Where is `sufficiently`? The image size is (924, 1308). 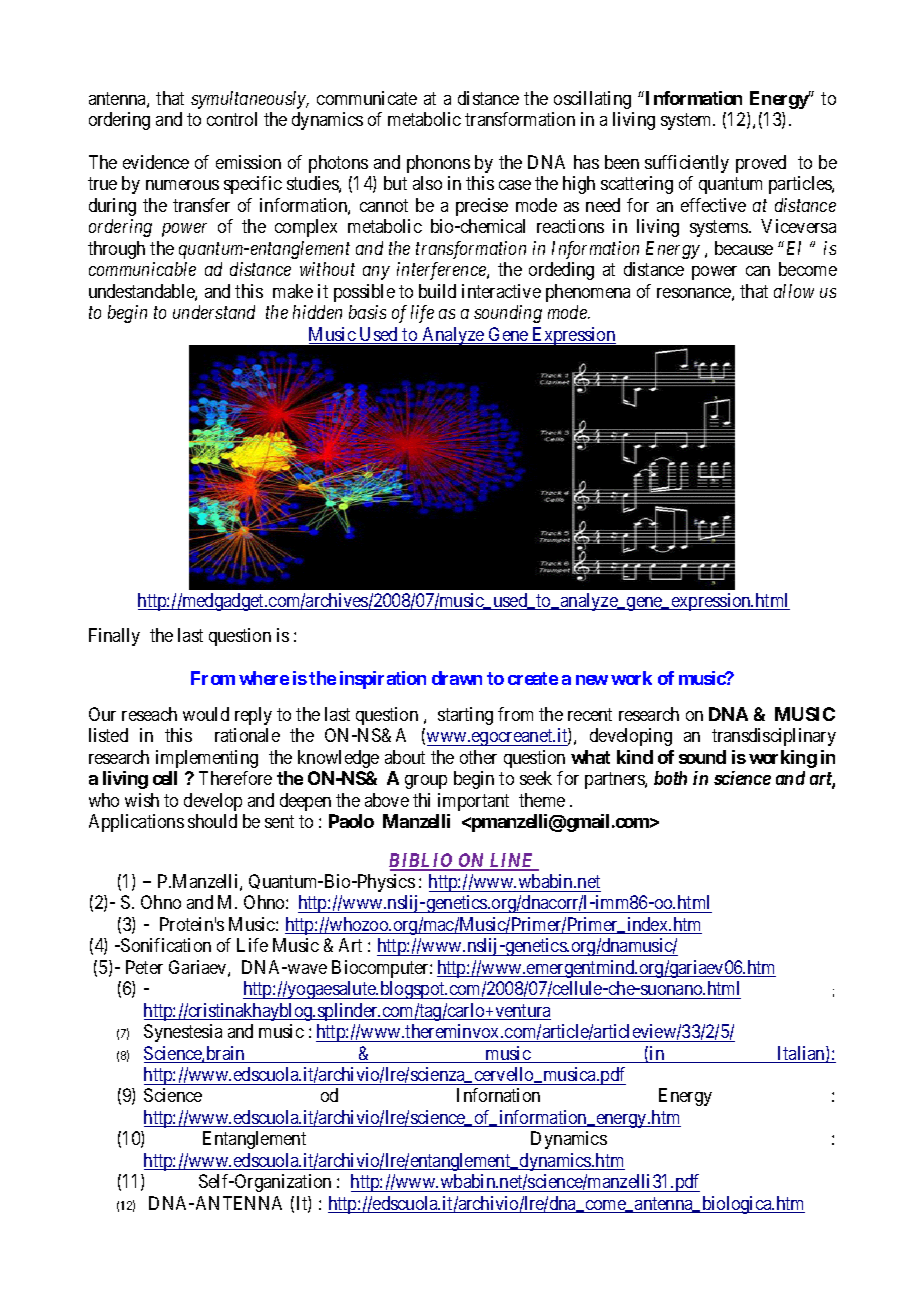
sufficiently is located at coordinates (687, 164).
